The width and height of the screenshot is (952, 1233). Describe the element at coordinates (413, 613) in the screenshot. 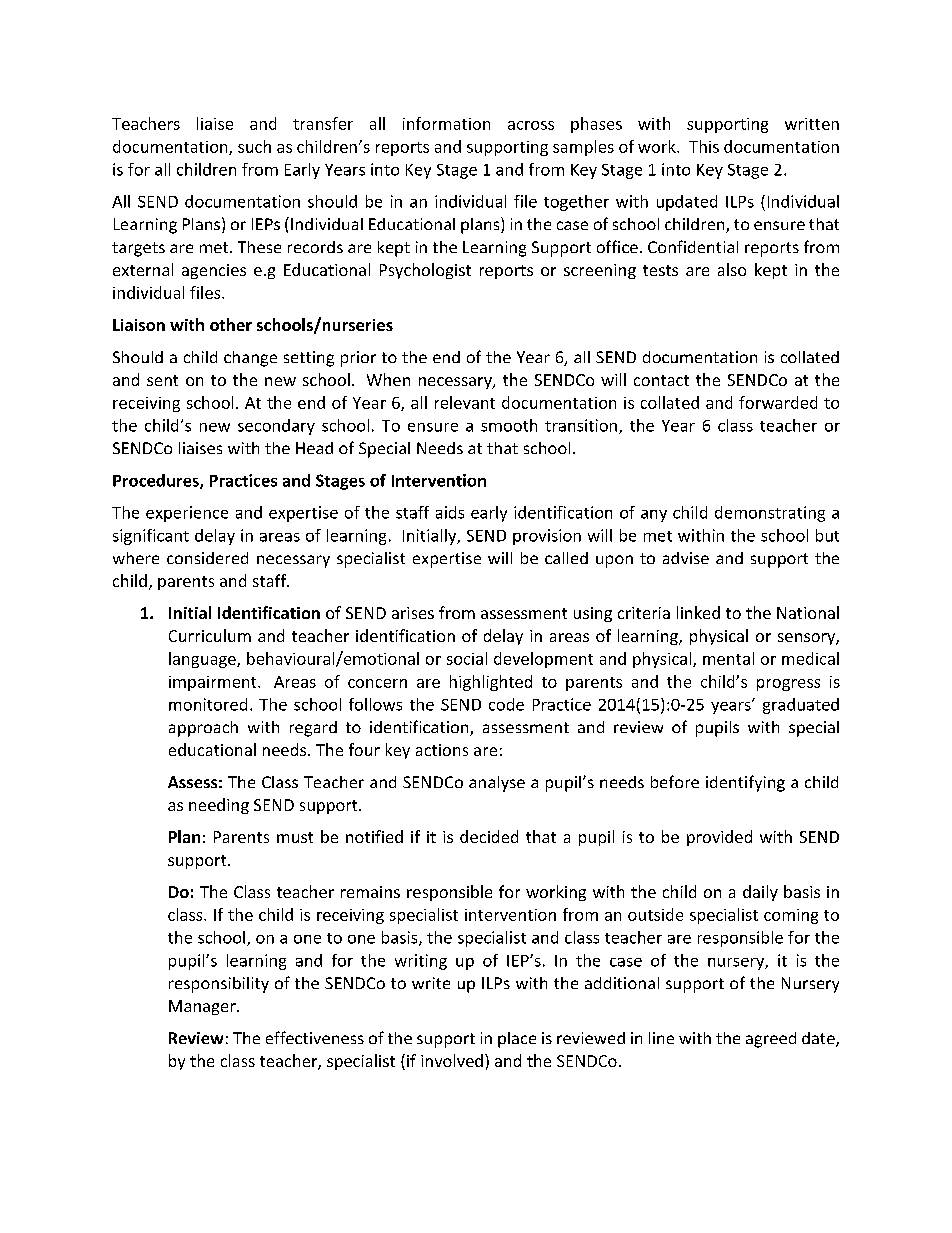

I see `arises` at that location.
